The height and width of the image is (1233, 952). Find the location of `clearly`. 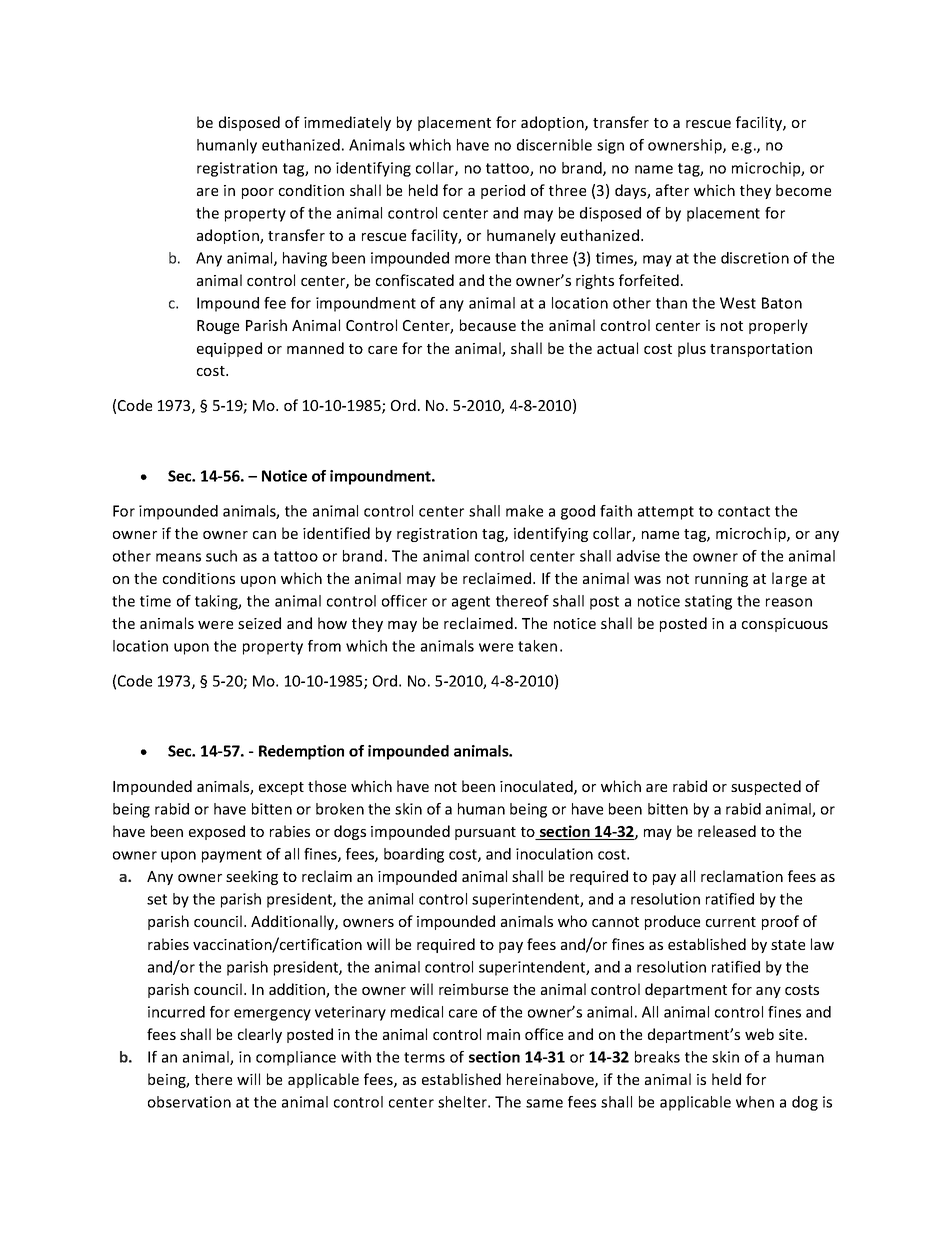

clearly is located at coordinates (260, 1035).
